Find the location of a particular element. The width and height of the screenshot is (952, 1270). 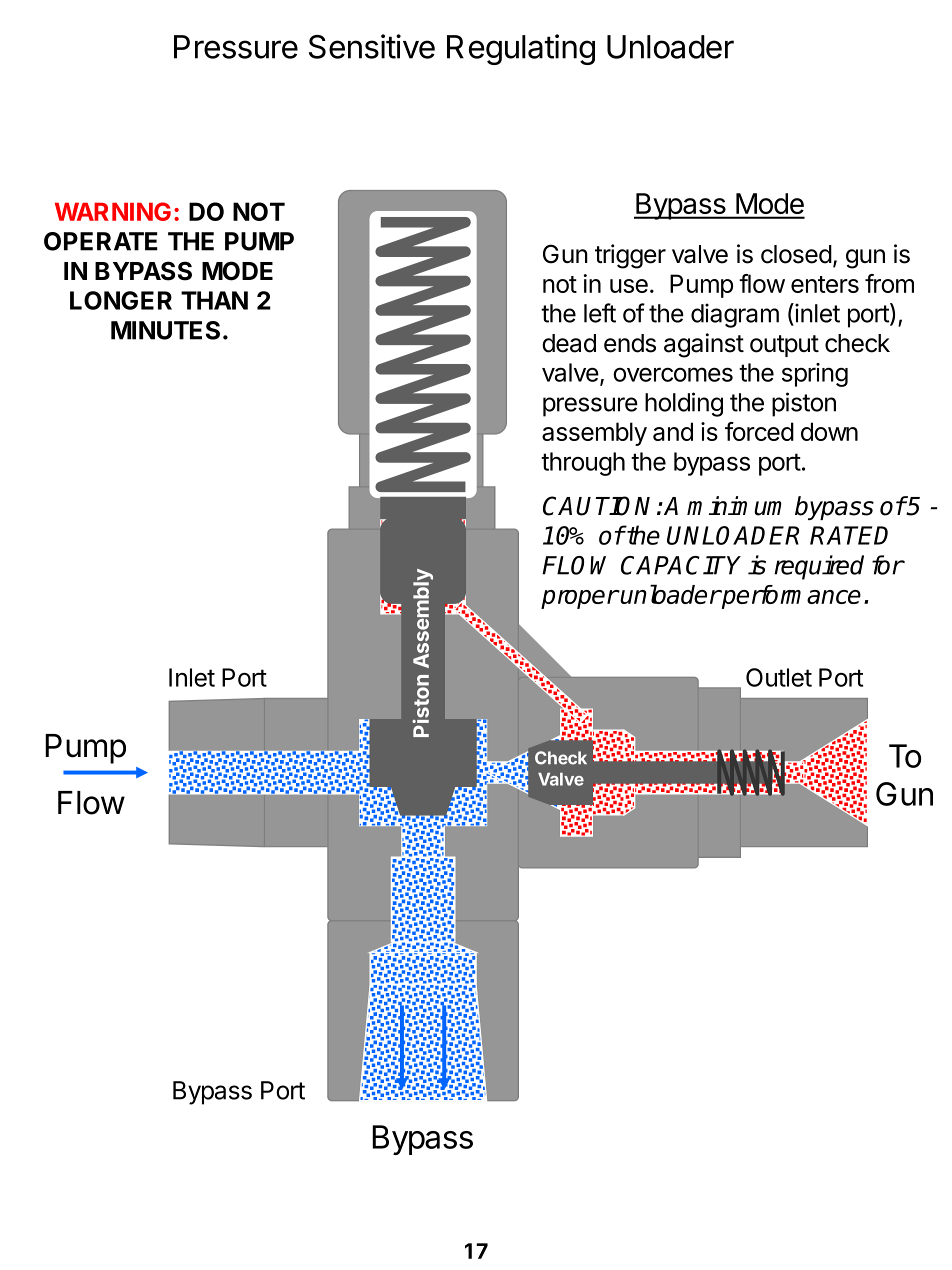

closed is located at coordinates (796, 254).
